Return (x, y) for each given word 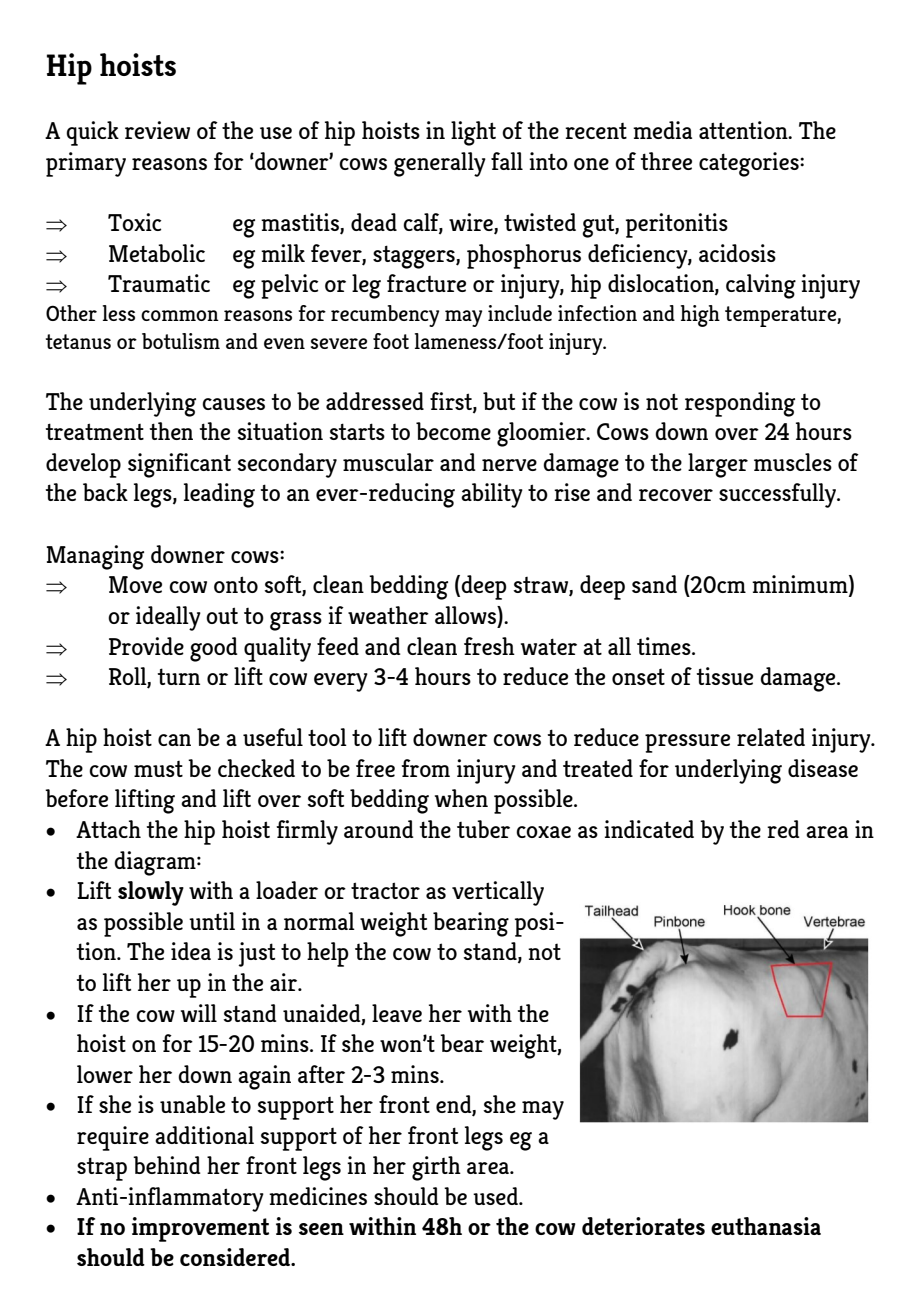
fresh (489, 646)
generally (440, 164)
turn (178, 676)
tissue (724, 676)
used (496, 1196)
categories (750, 164)
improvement (200, 1229)
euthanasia (766, 1226)
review (157, 130)
